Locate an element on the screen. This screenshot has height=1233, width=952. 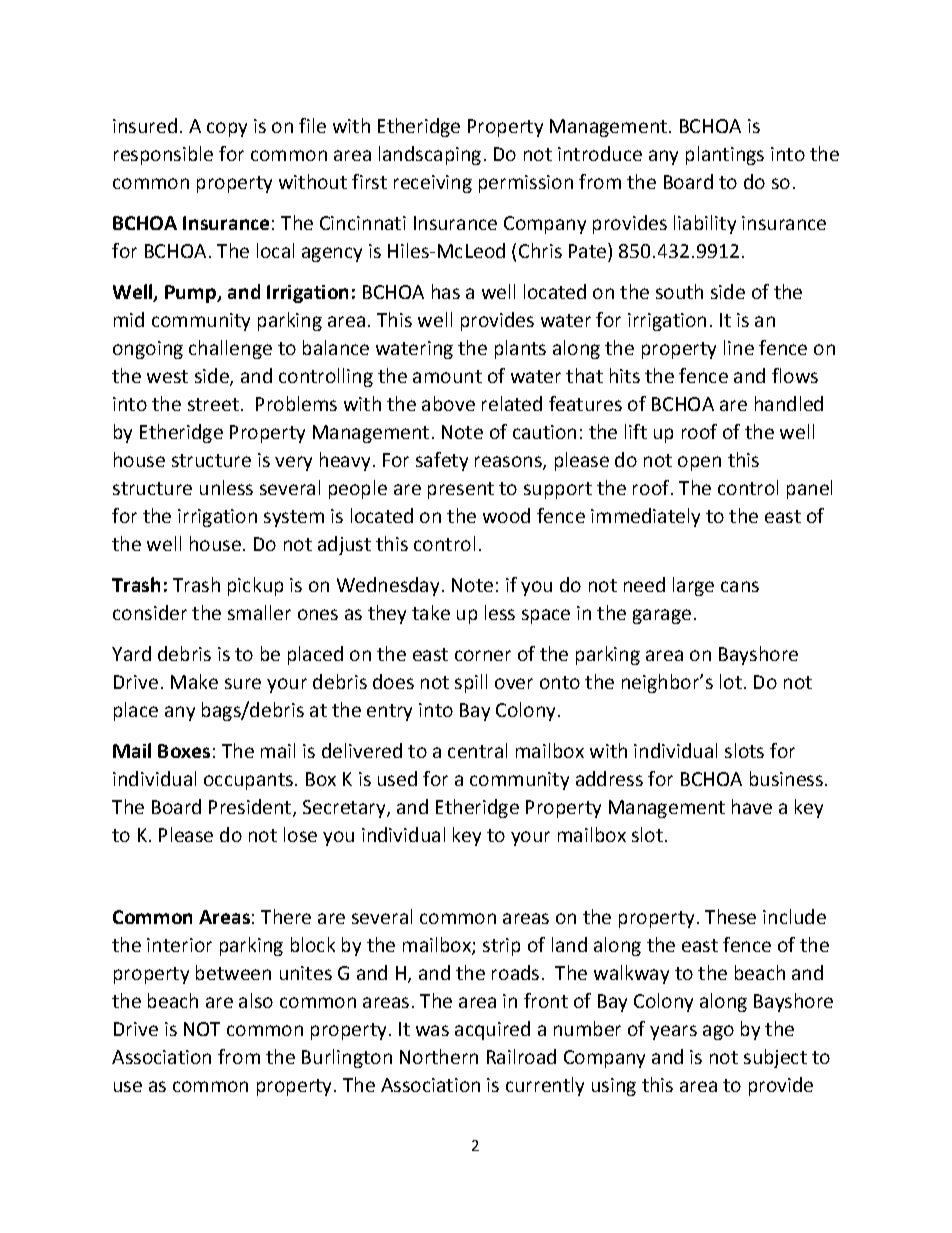
take is located at coordinates (431, 612).
